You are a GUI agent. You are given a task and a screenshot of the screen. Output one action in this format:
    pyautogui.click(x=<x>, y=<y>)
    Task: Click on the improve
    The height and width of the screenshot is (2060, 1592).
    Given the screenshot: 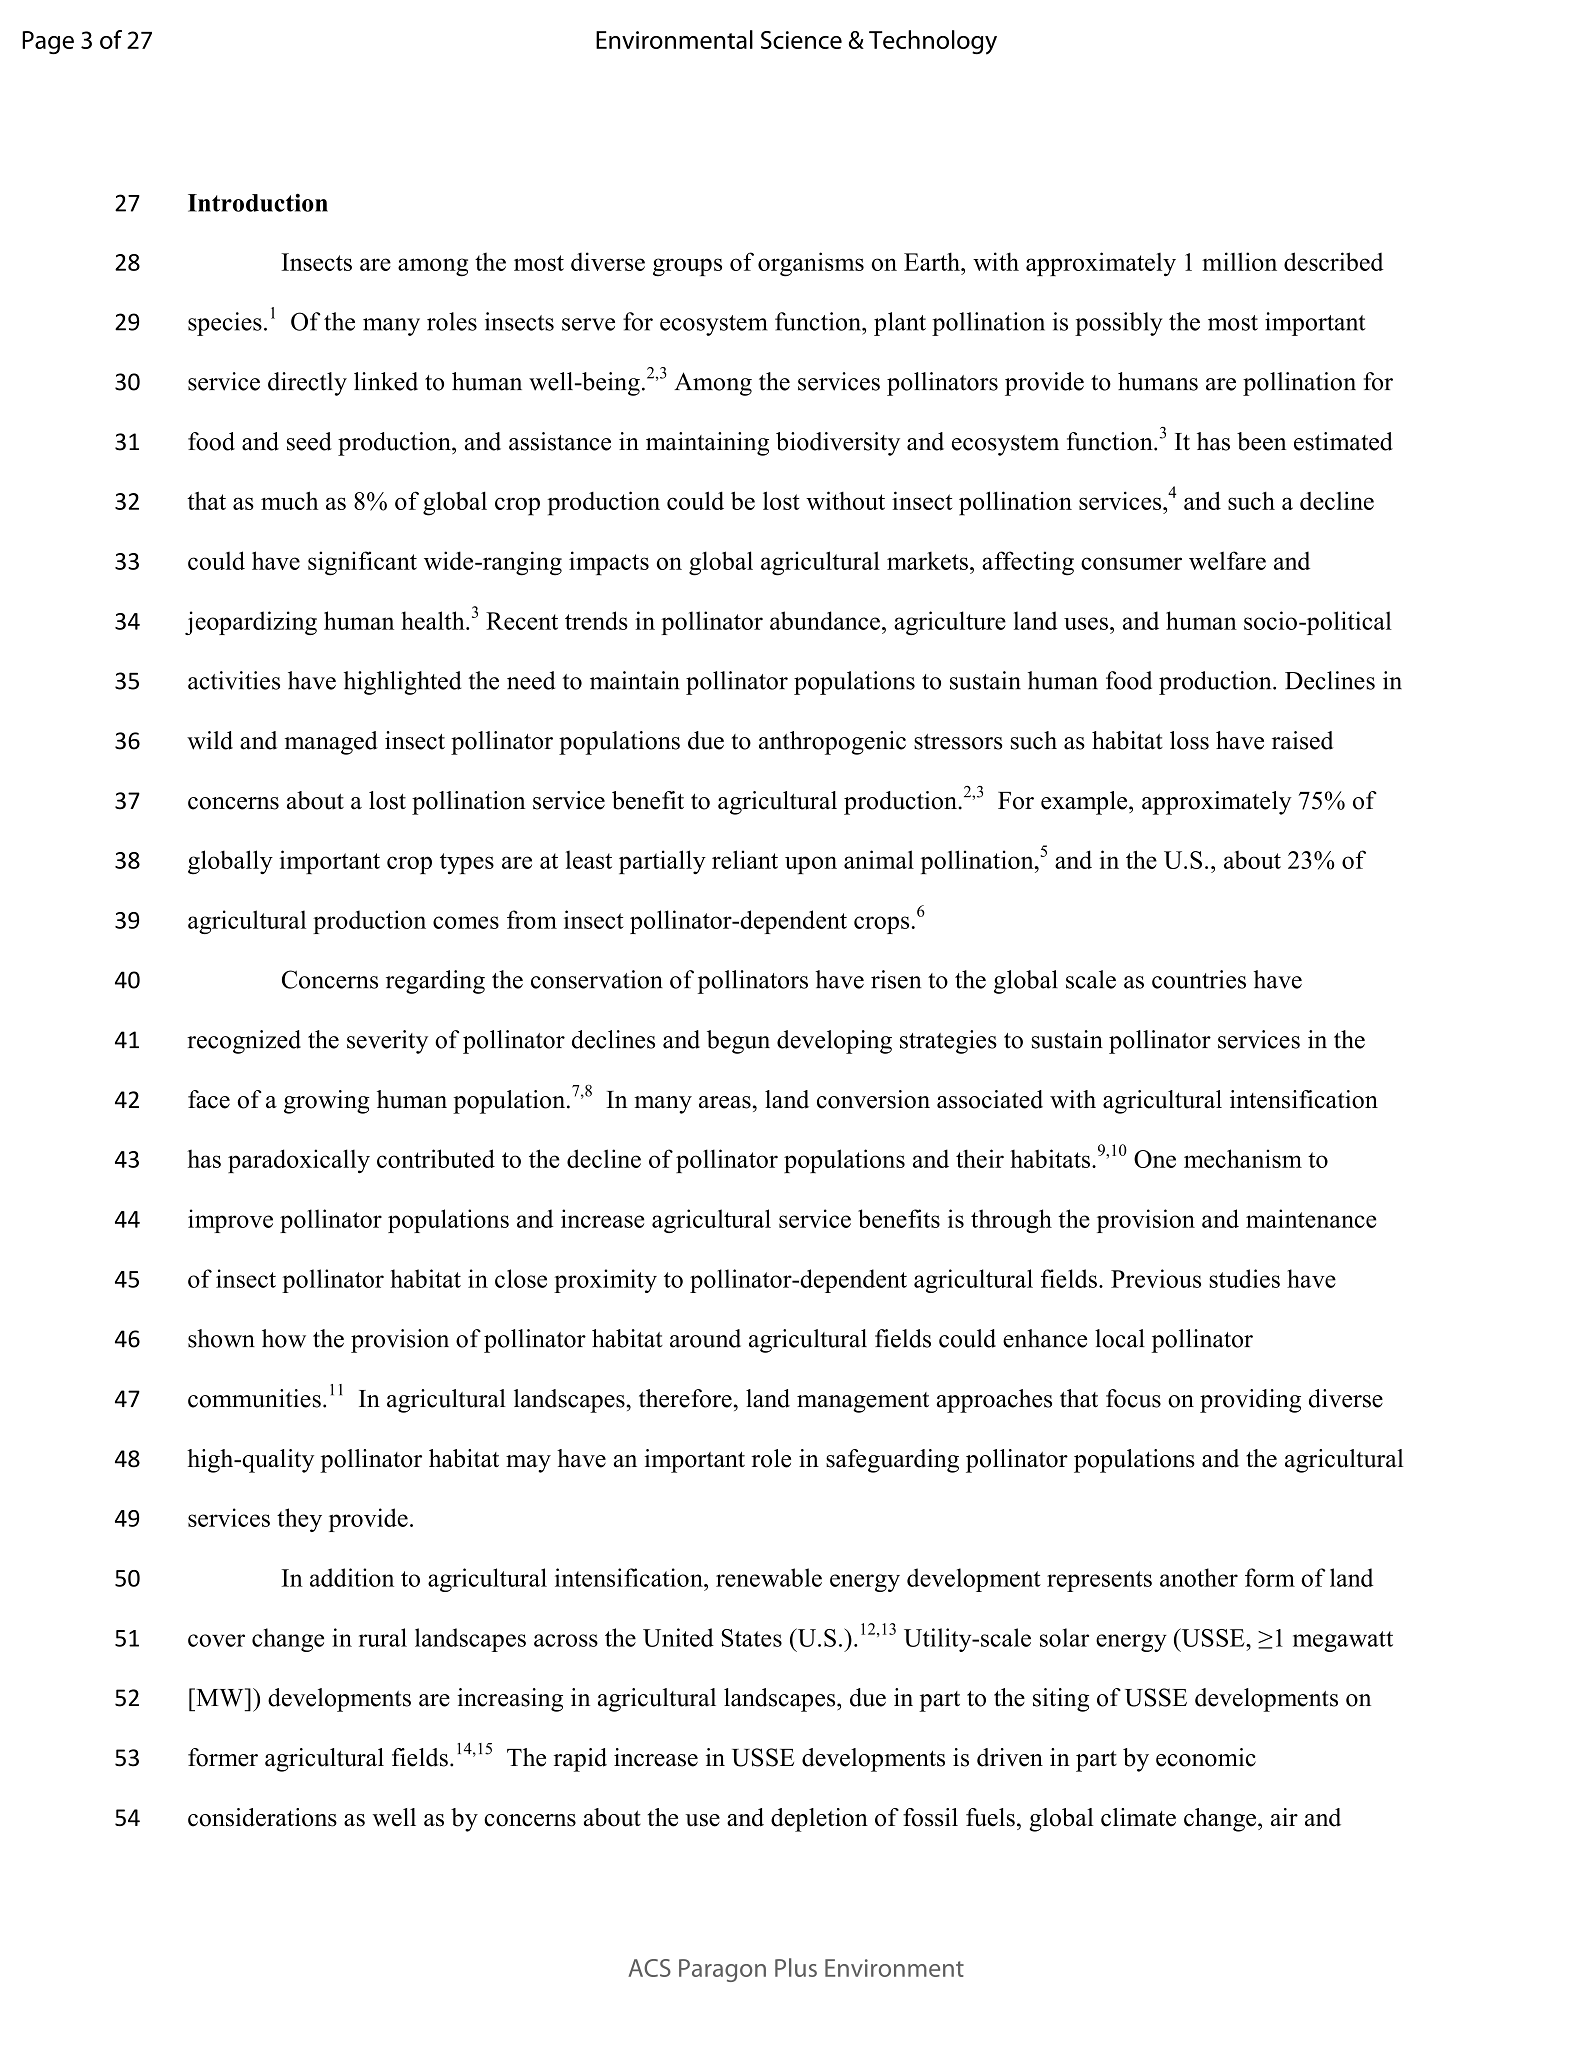 What is the action you would take?
    pyautogui.click(x=230, y=1221)
